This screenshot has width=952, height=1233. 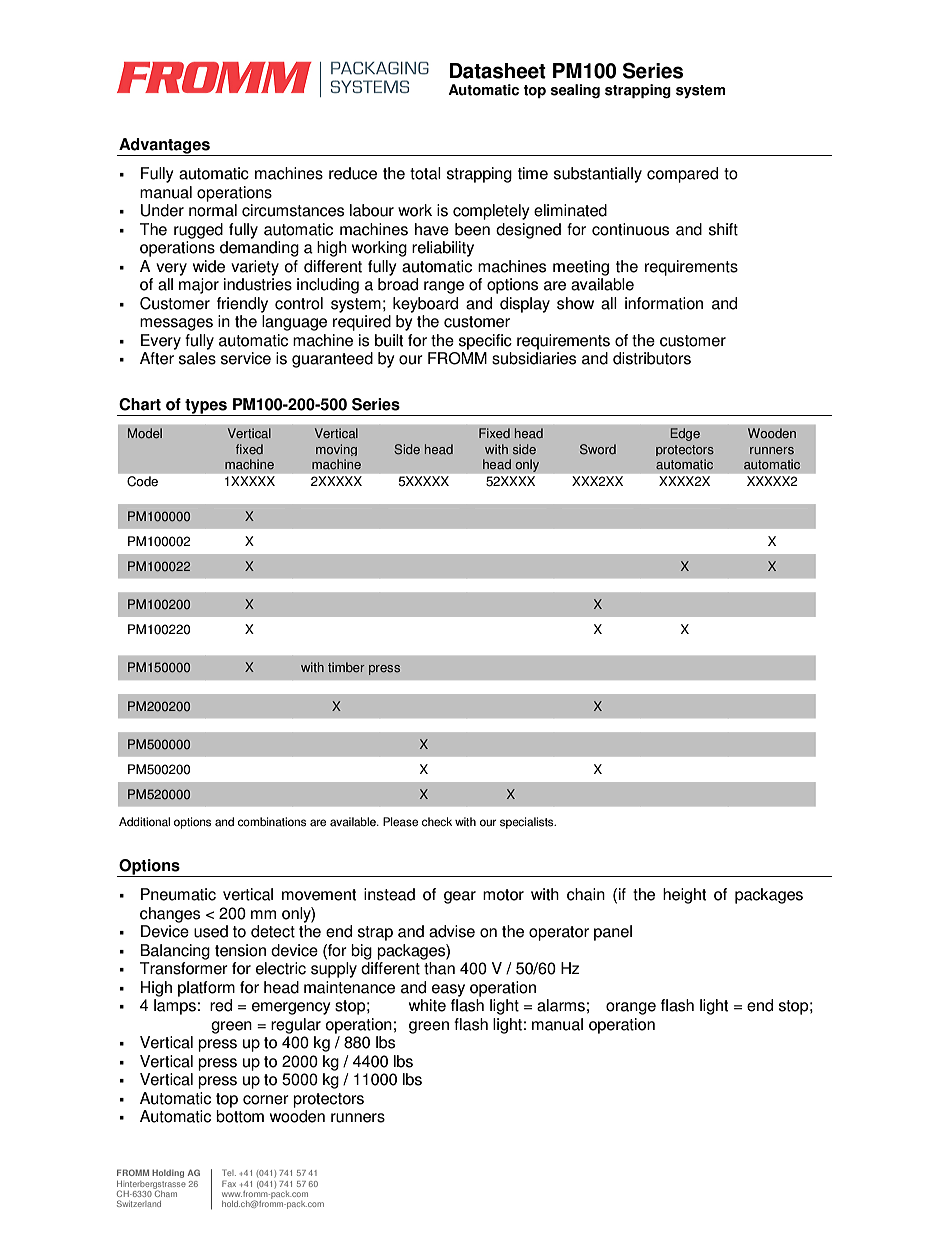 What do you see at coordinates (346, 667) in the screenshot?
I see `timber` at bounding box center [346, 667].
